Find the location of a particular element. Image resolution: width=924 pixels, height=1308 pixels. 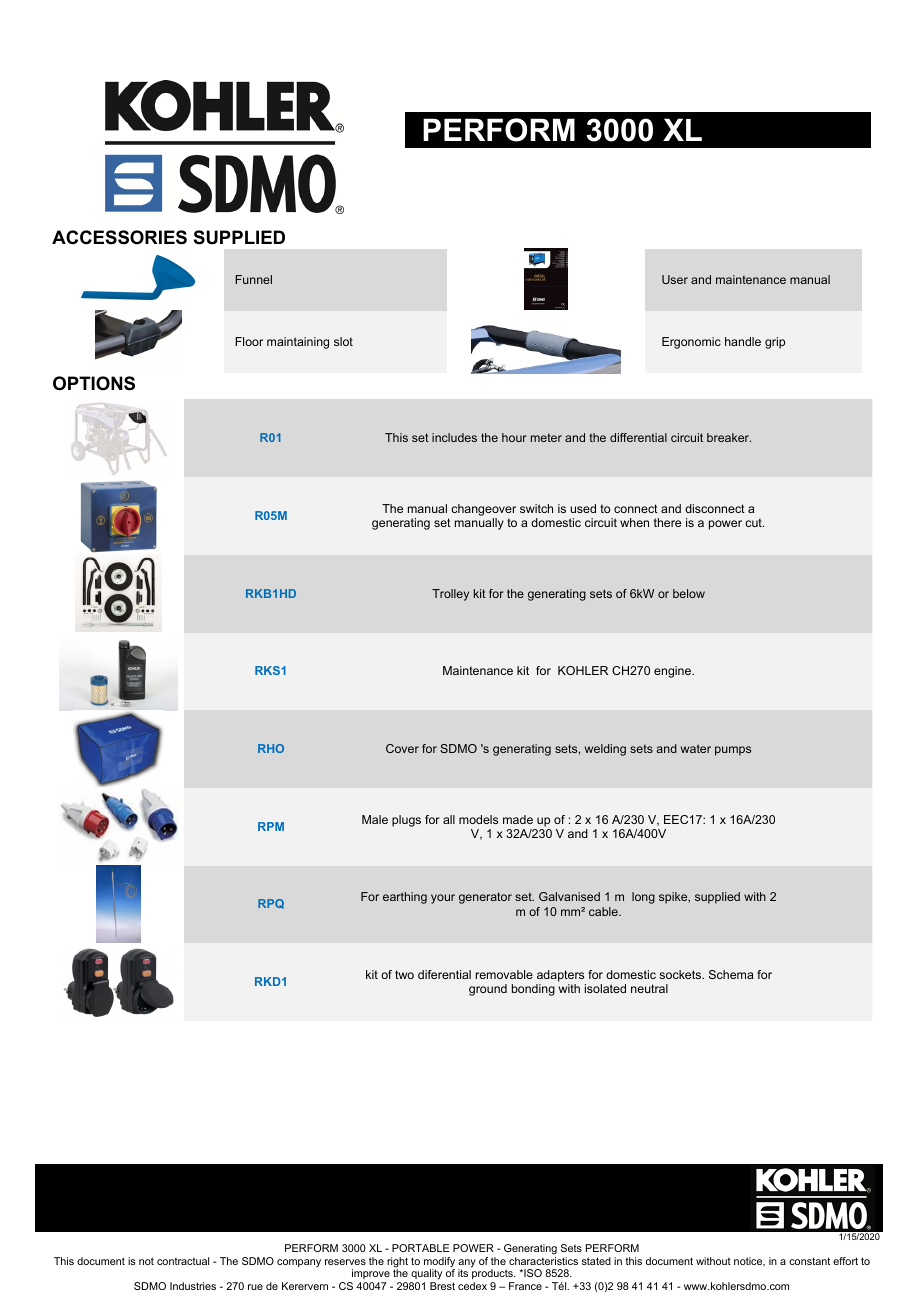

below is located at coordinates (689, 593).
